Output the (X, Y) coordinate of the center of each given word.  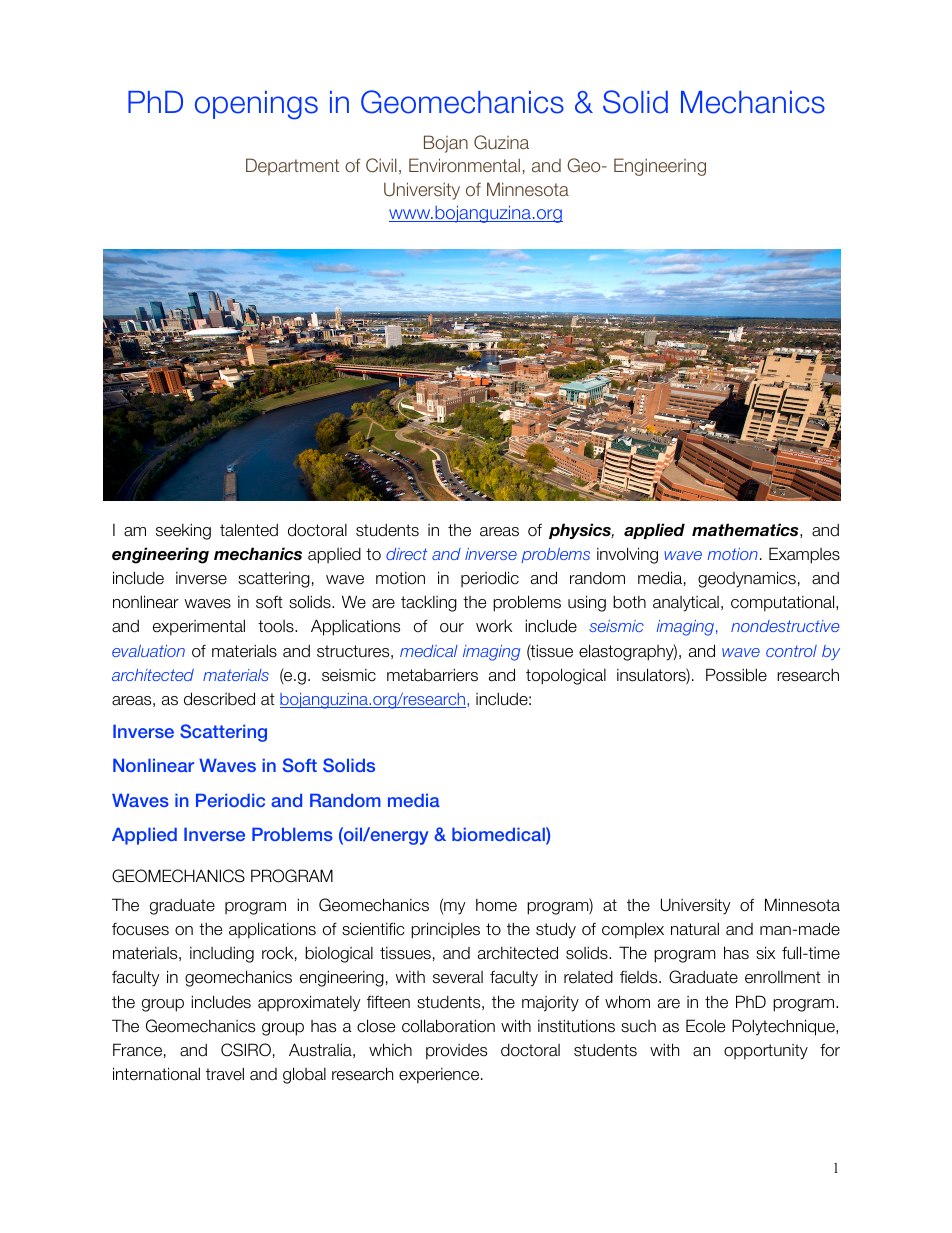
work (494, 626)
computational (784, 603)
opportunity (766, 1052)
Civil (381, 165)
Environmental (464, 165)
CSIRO (246, 1050)
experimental (199, 627)
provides (456, 1052)
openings (256, 105)
